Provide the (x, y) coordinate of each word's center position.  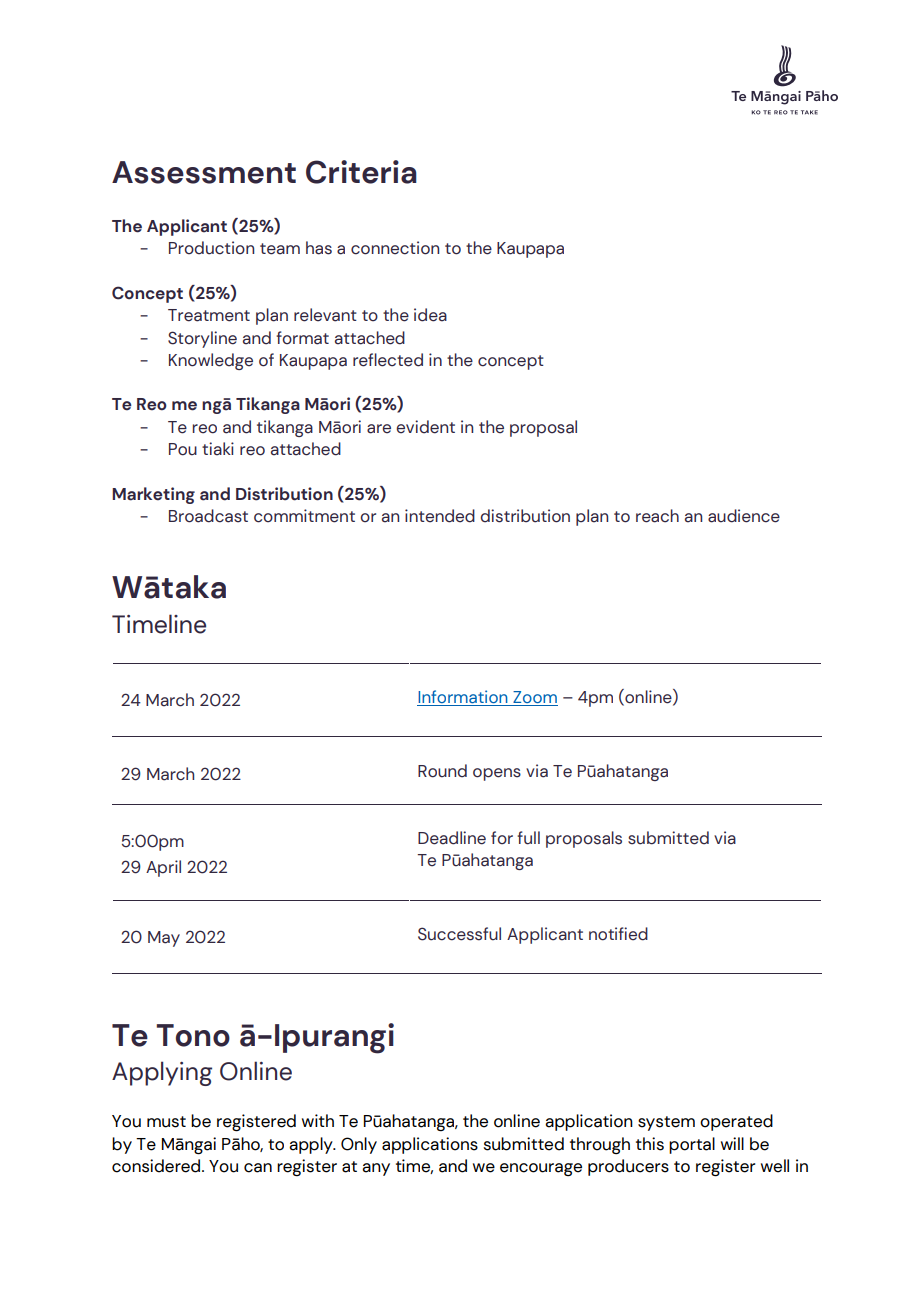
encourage (541, 1169)
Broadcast (208, 516)
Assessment (204, 172)
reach (657, 516)
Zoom (534, 698)
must (166, 1122)
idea (430, 315)
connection (395, 248)
